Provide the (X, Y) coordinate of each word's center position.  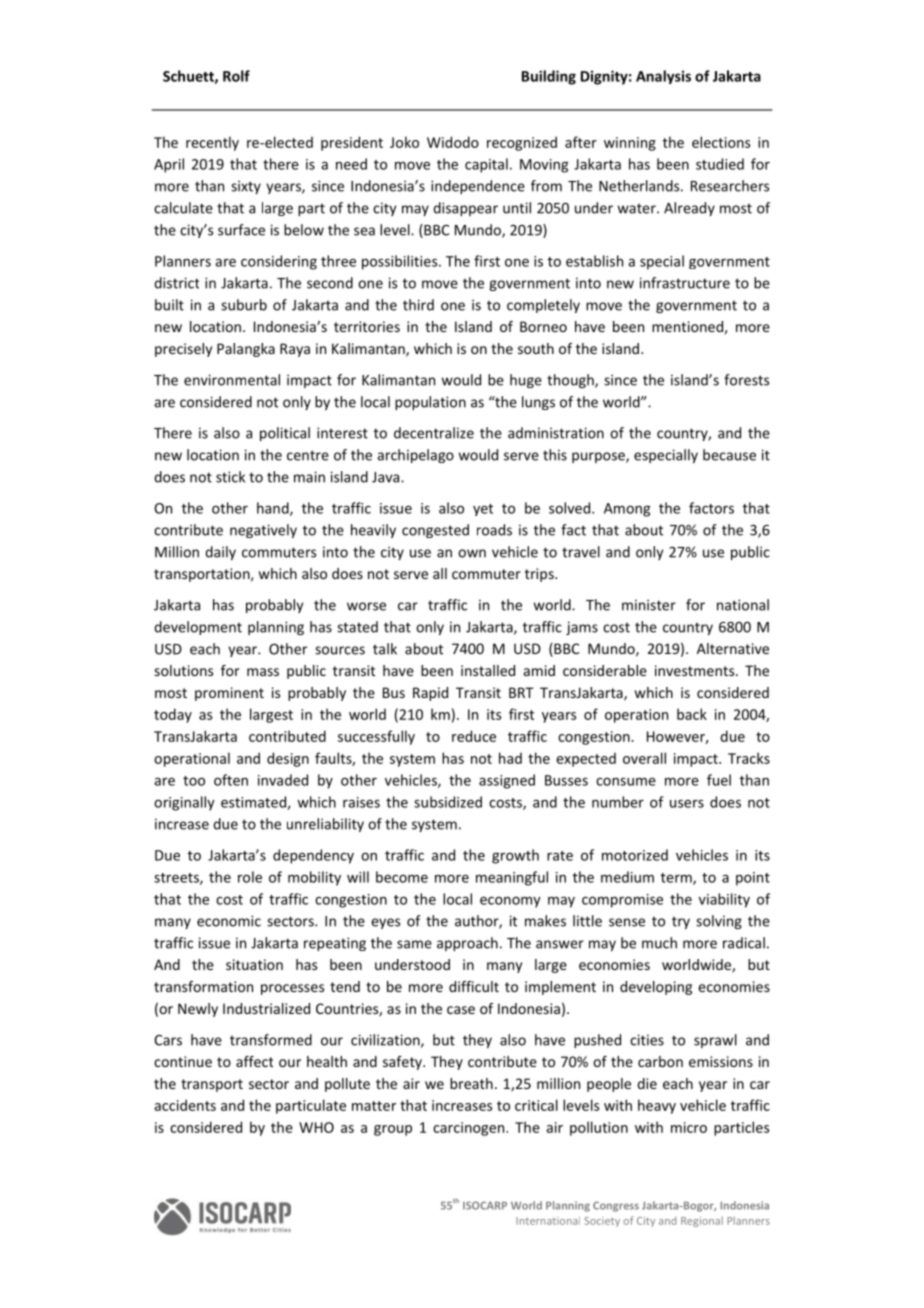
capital (486, 165)
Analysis (663, 77)
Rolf (236, 76)
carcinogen (470, 1129)
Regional (702, 1221)
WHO (316, 1127)
